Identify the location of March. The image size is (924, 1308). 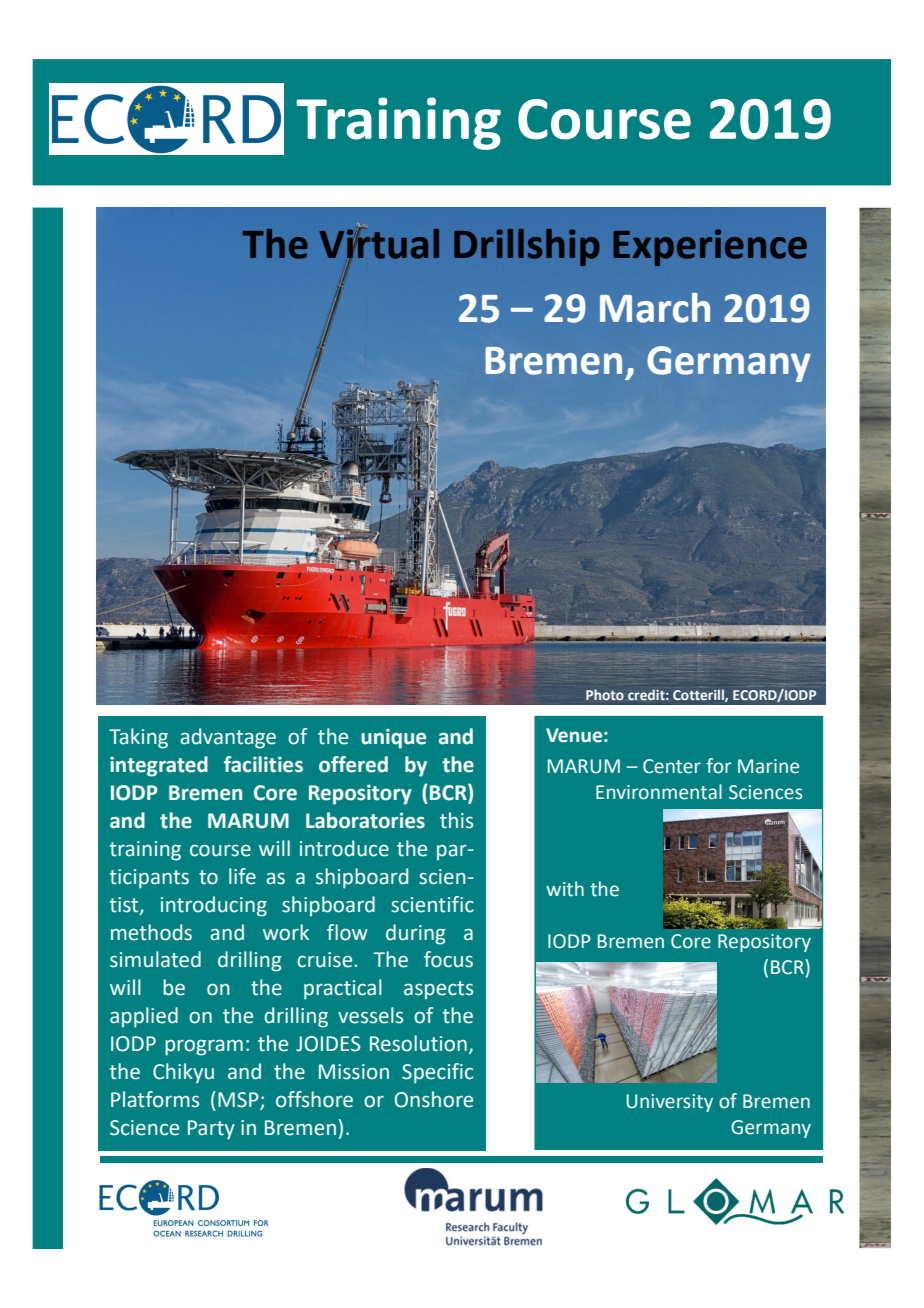
(655, 308).
